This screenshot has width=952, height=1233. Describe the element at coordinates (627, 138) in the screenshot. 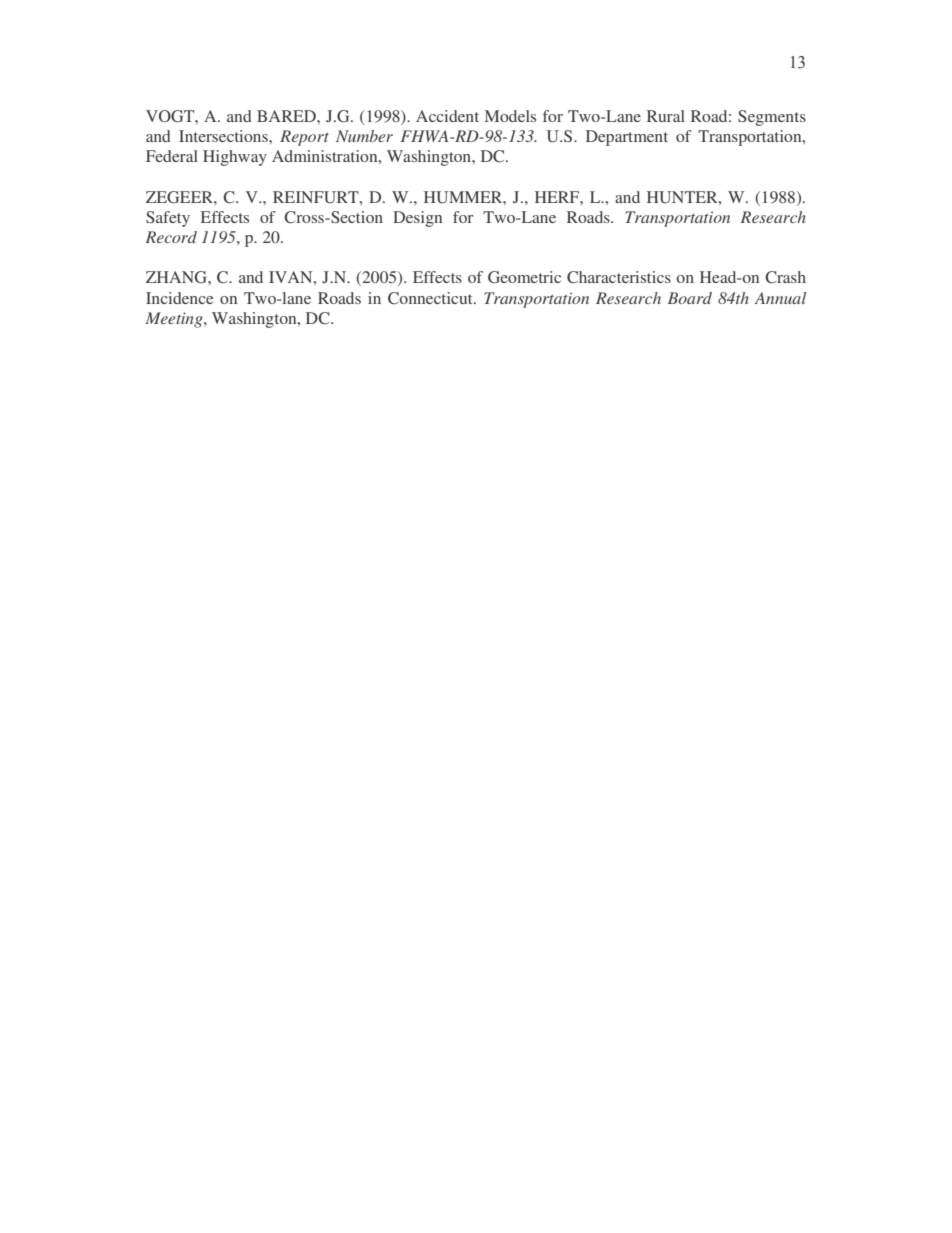

I see `Department` at that location.
